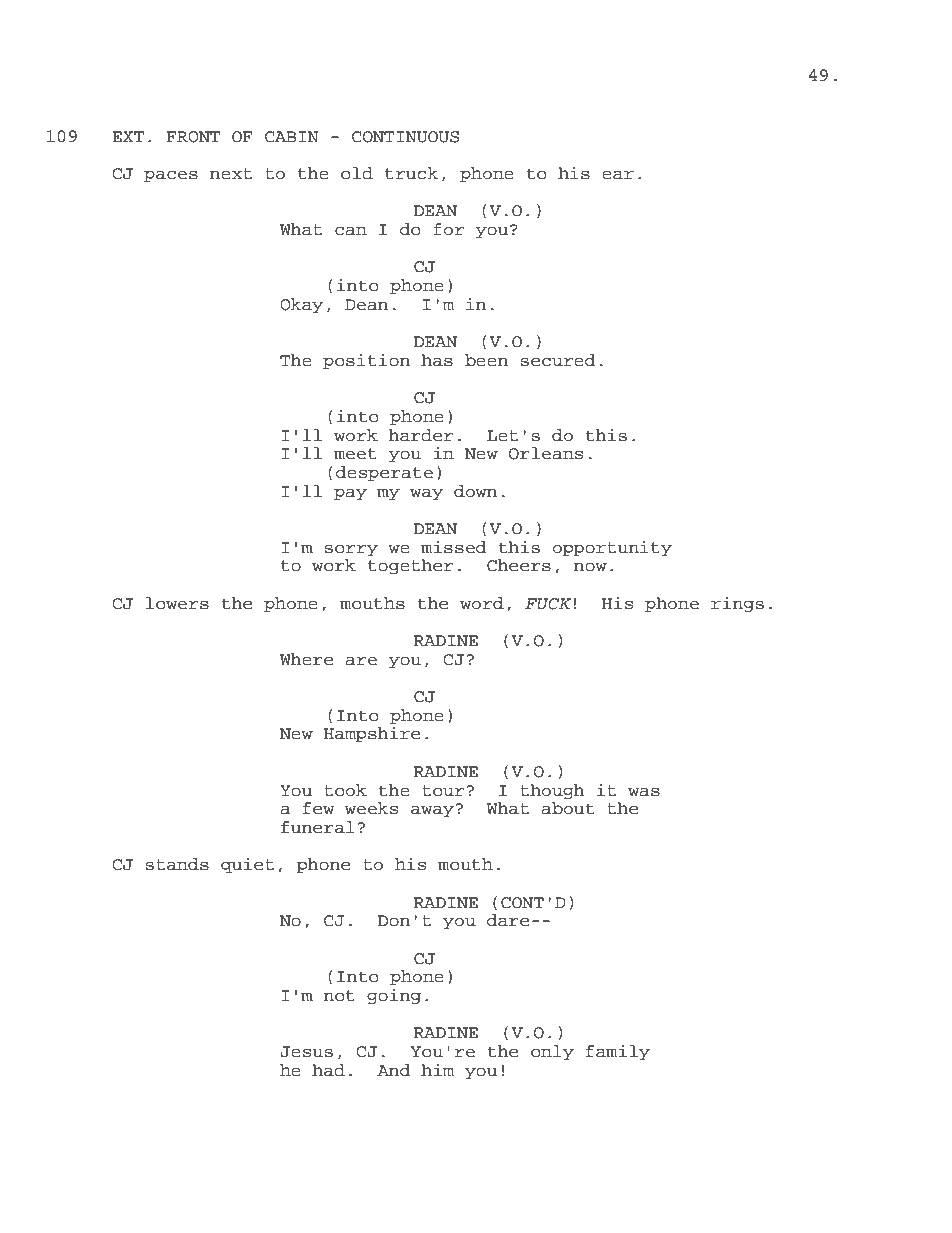 This image has width=952, height=1233. I want to click on Jesus, so click(306, 1052).
